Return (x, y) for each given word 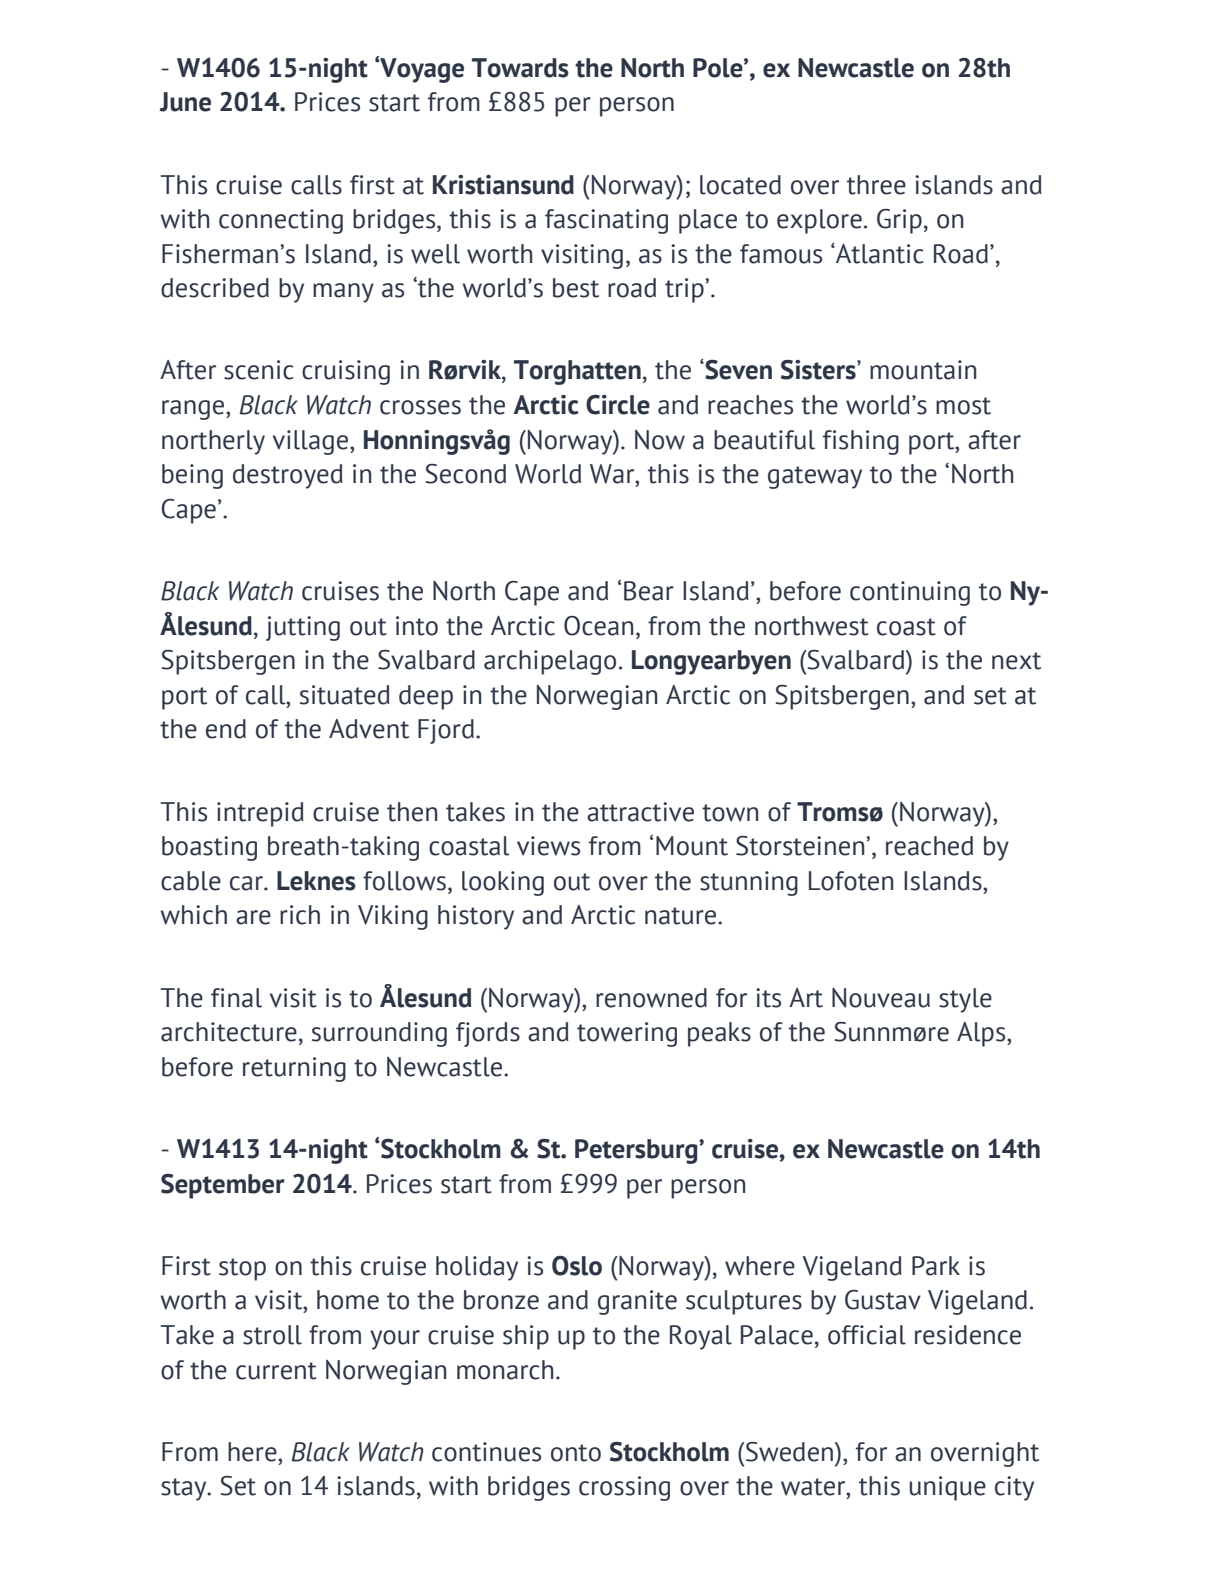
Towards (520, 68)
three (876, 185)
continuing (910, 593)
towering (627, 1034)
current (276, 1371)
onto (576, 1453)
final (236, 998)
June (185, 102)
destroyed (288, 476)
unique (947, 1488)
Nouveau (881, 998)
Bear (649, 591)
